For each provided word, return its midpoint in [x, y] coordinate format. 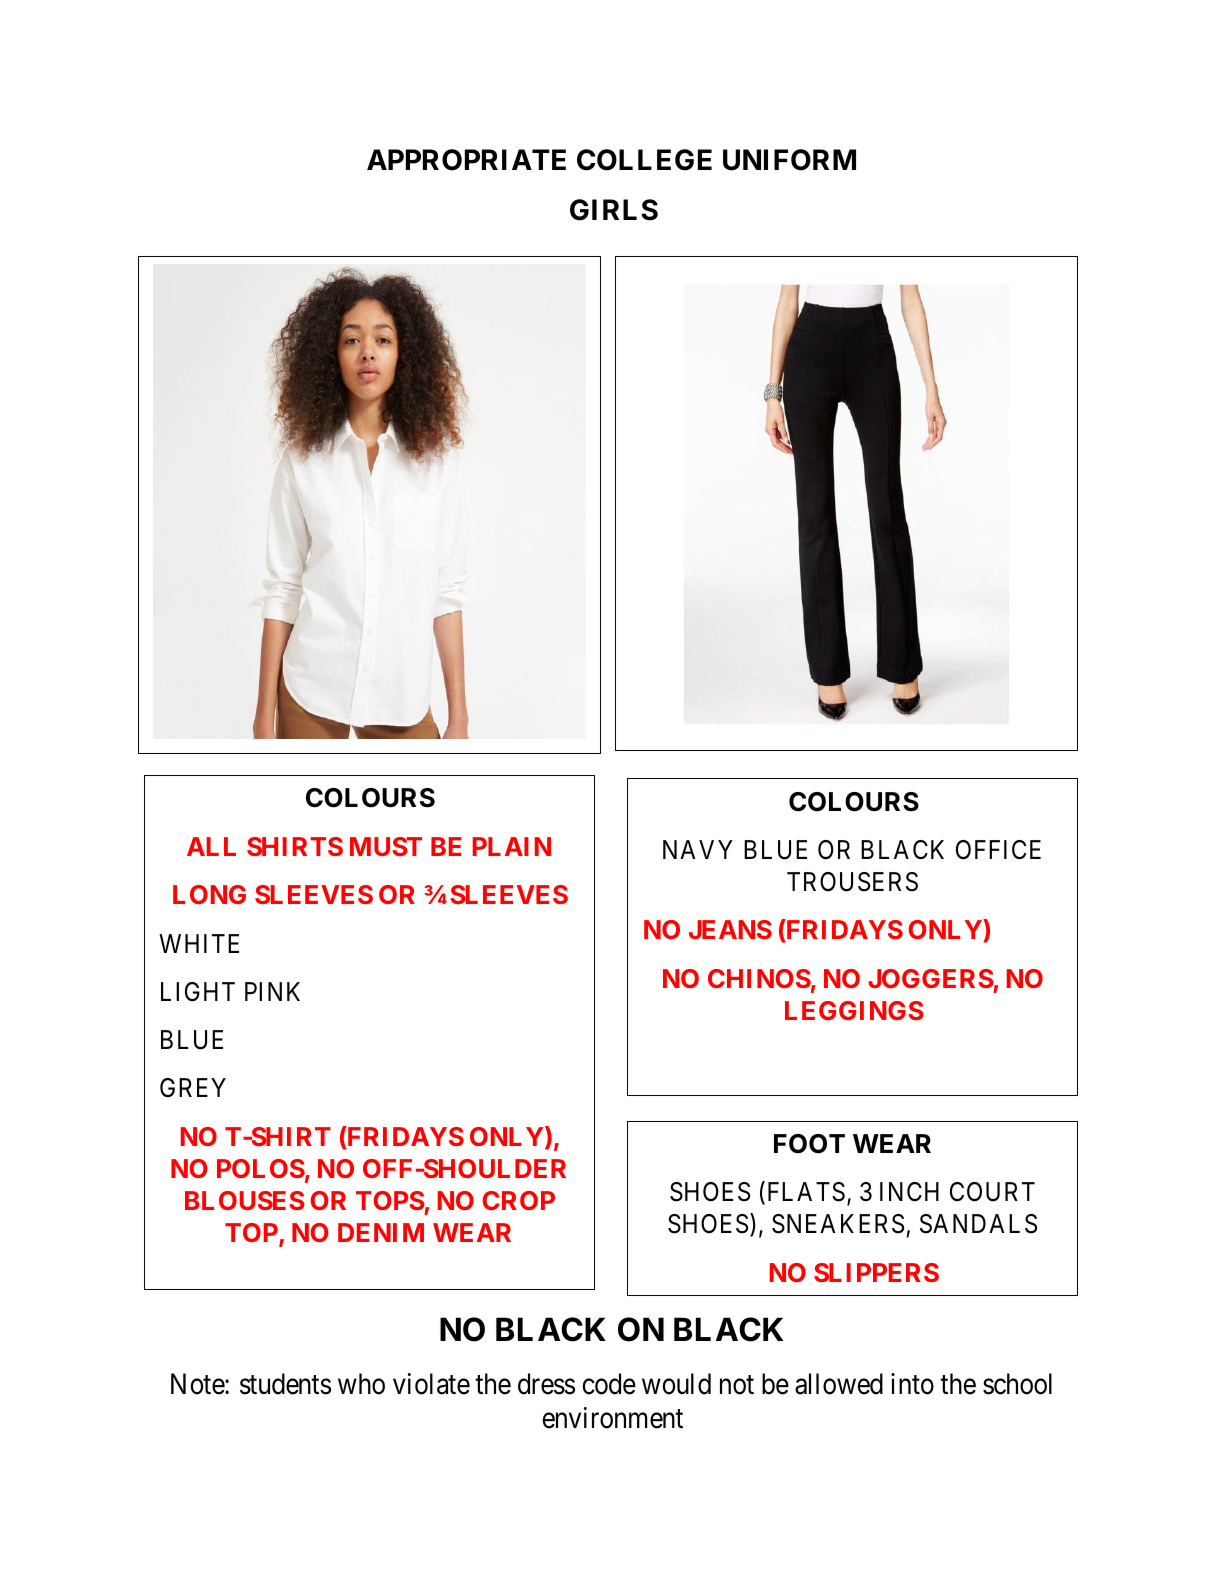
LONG [209, 894]
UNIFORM [789, 160]
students [285, 1384]
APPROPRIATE [466, 160]
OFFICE [998, 850]
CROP [518, 1200]
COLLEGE [644, 160]
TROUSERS [852, 882]
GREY [193, 1088]
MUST [386, 846]
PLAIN [512, 846]
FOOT [809, 1144]
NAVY [698, 849]
